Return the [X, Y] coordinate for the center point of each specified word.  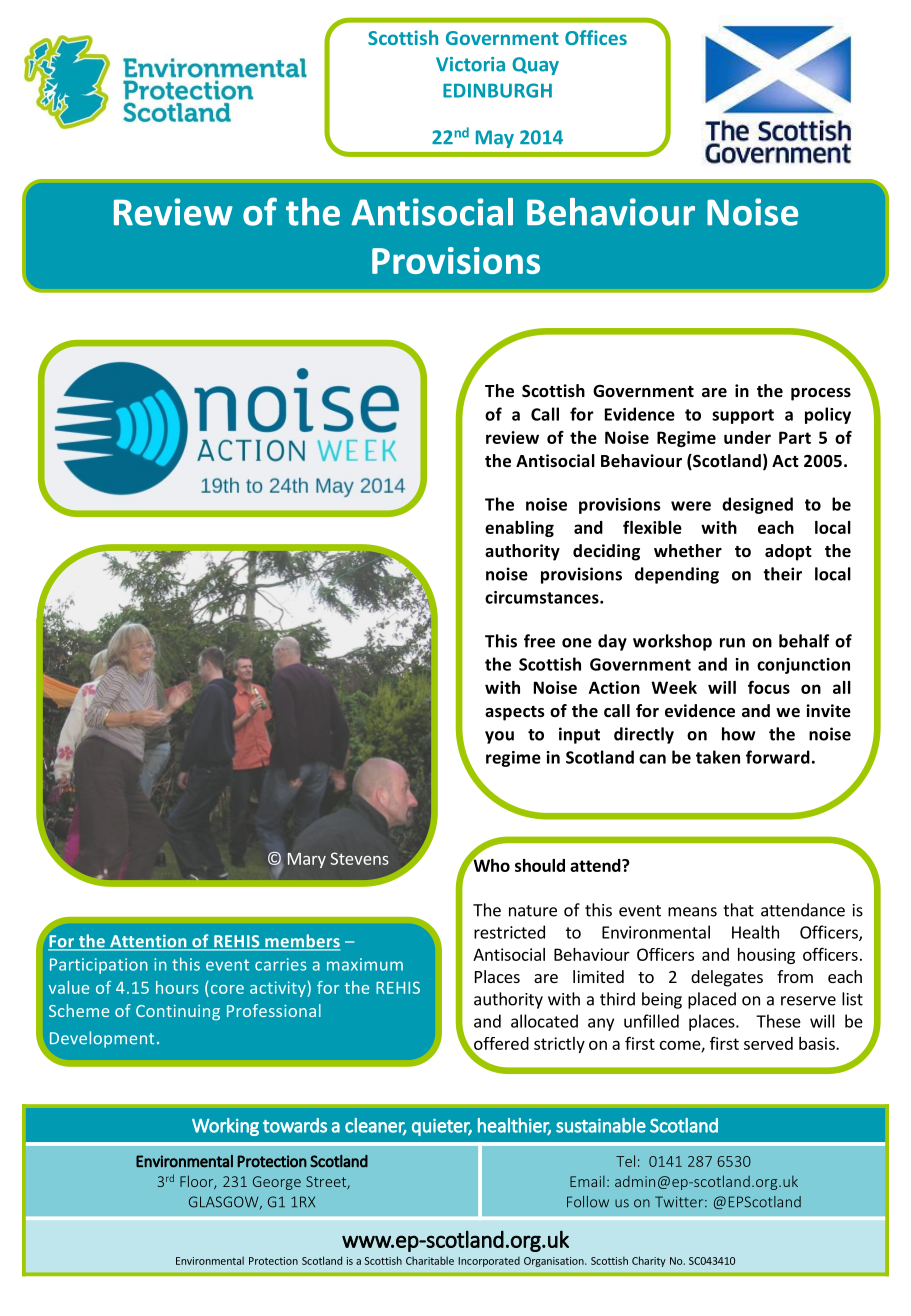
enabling [519, 529]
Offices [596, 37]
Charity [649, 1261]
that [738, 910]
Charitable [430, 1260]
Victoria [470, 64]
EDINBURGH [497, 90]
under [747, 437]
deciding [606, 552]
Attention [148, 942]
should [540, 865]
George [277, 1183]
